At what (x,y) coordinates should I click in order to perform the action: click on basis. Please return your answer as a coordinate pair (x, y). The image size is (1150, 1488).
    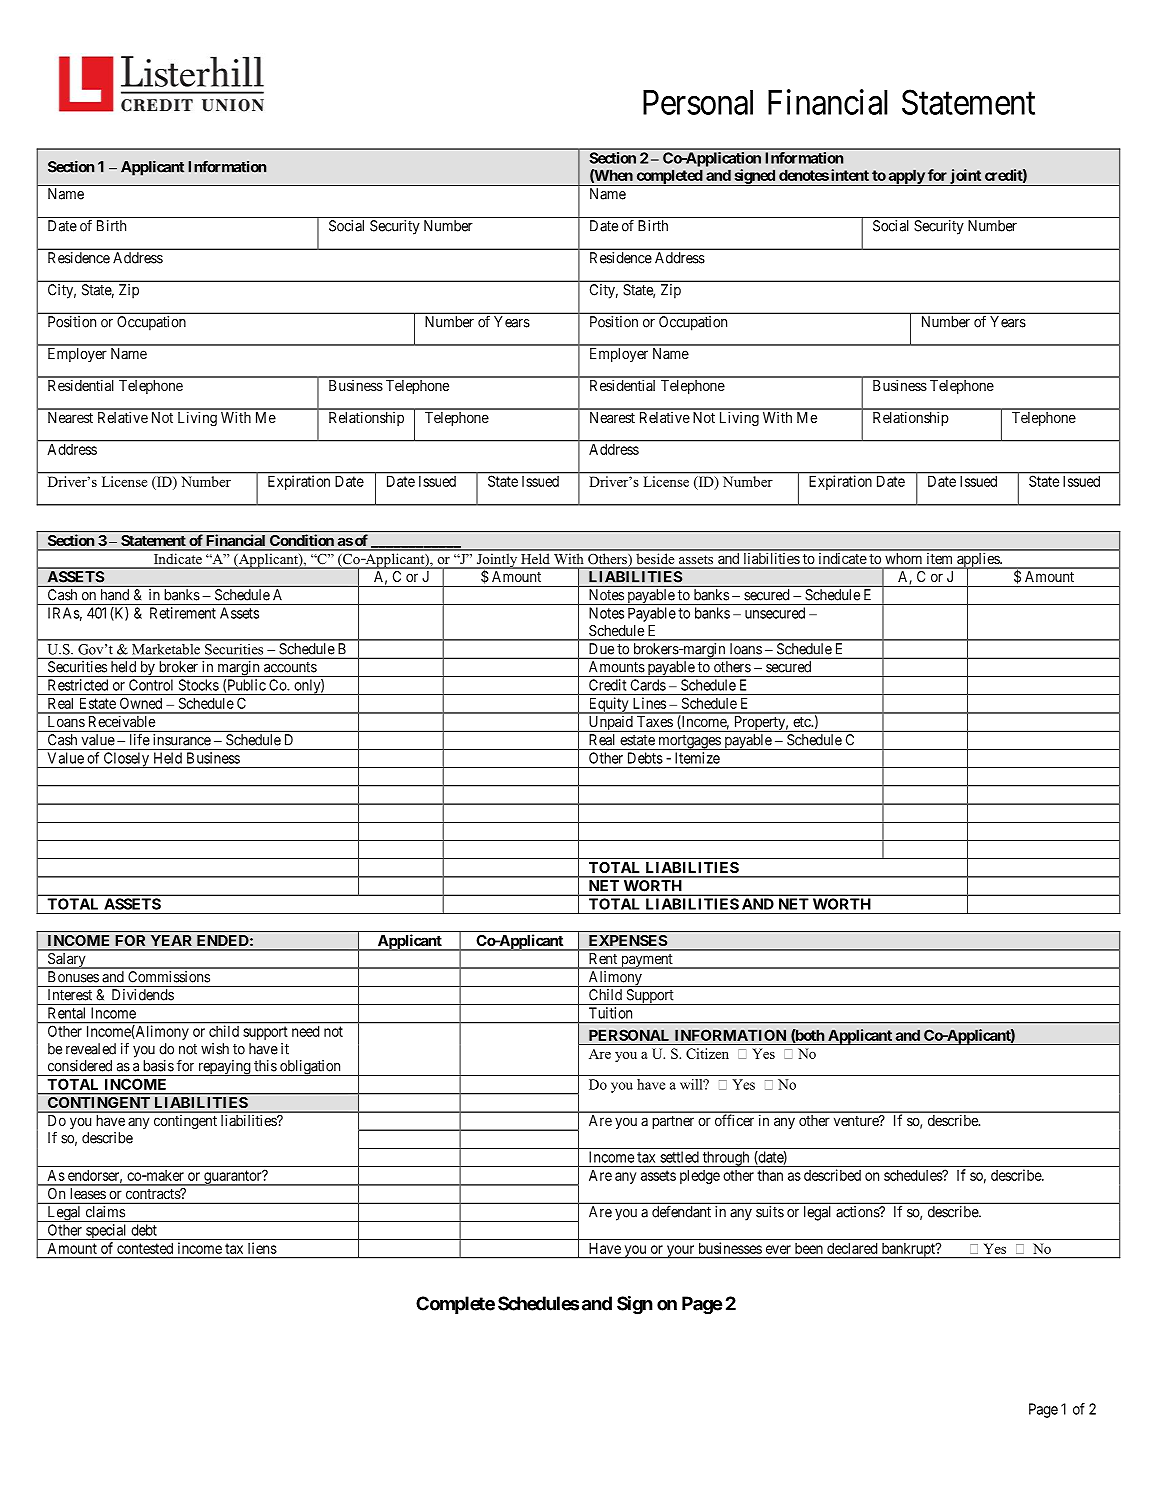
    Looking at the image, I should click on (158, 1066).
